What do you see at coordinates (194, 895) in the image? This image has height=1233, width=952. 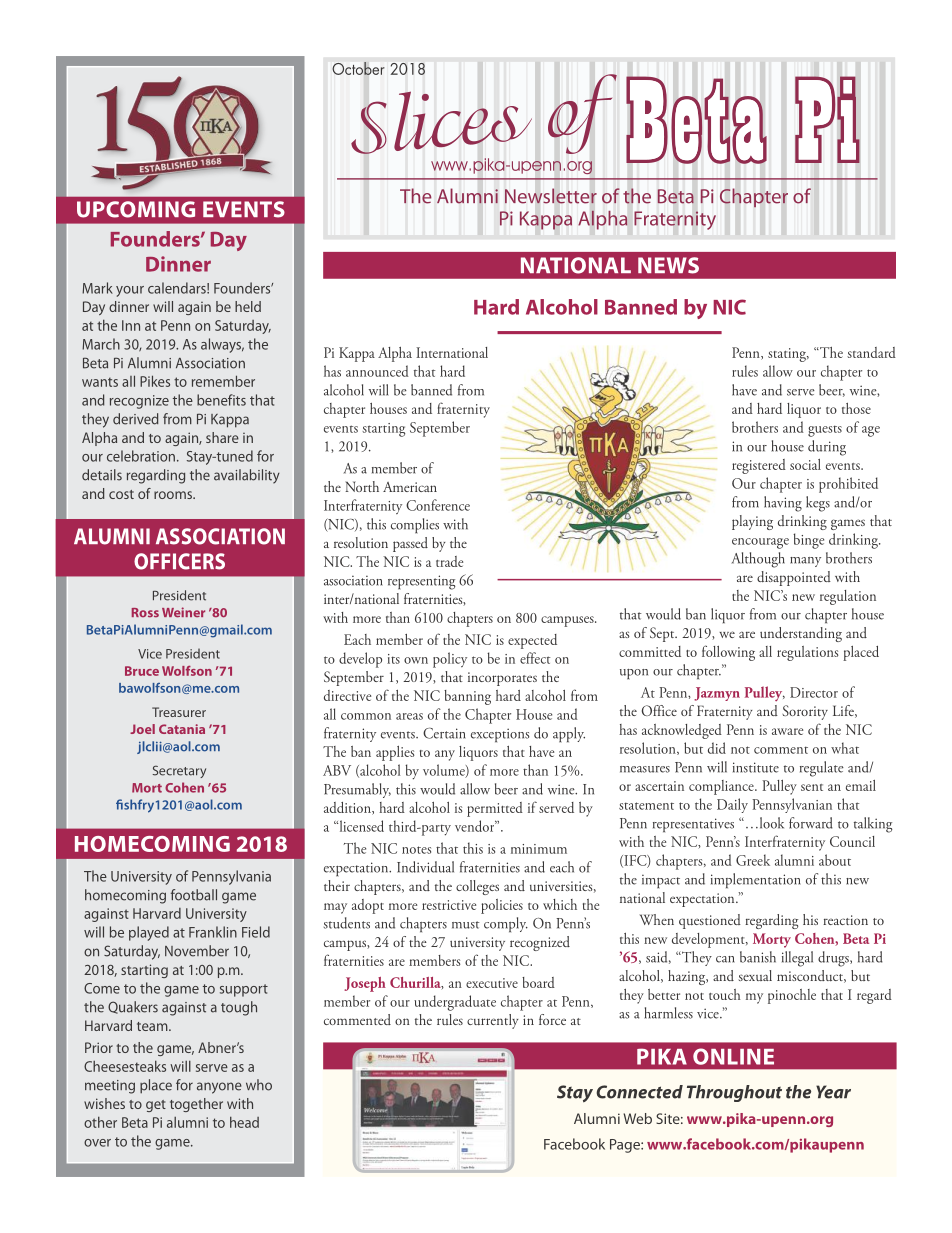 I see `football` at bounding box center [194, 895].
